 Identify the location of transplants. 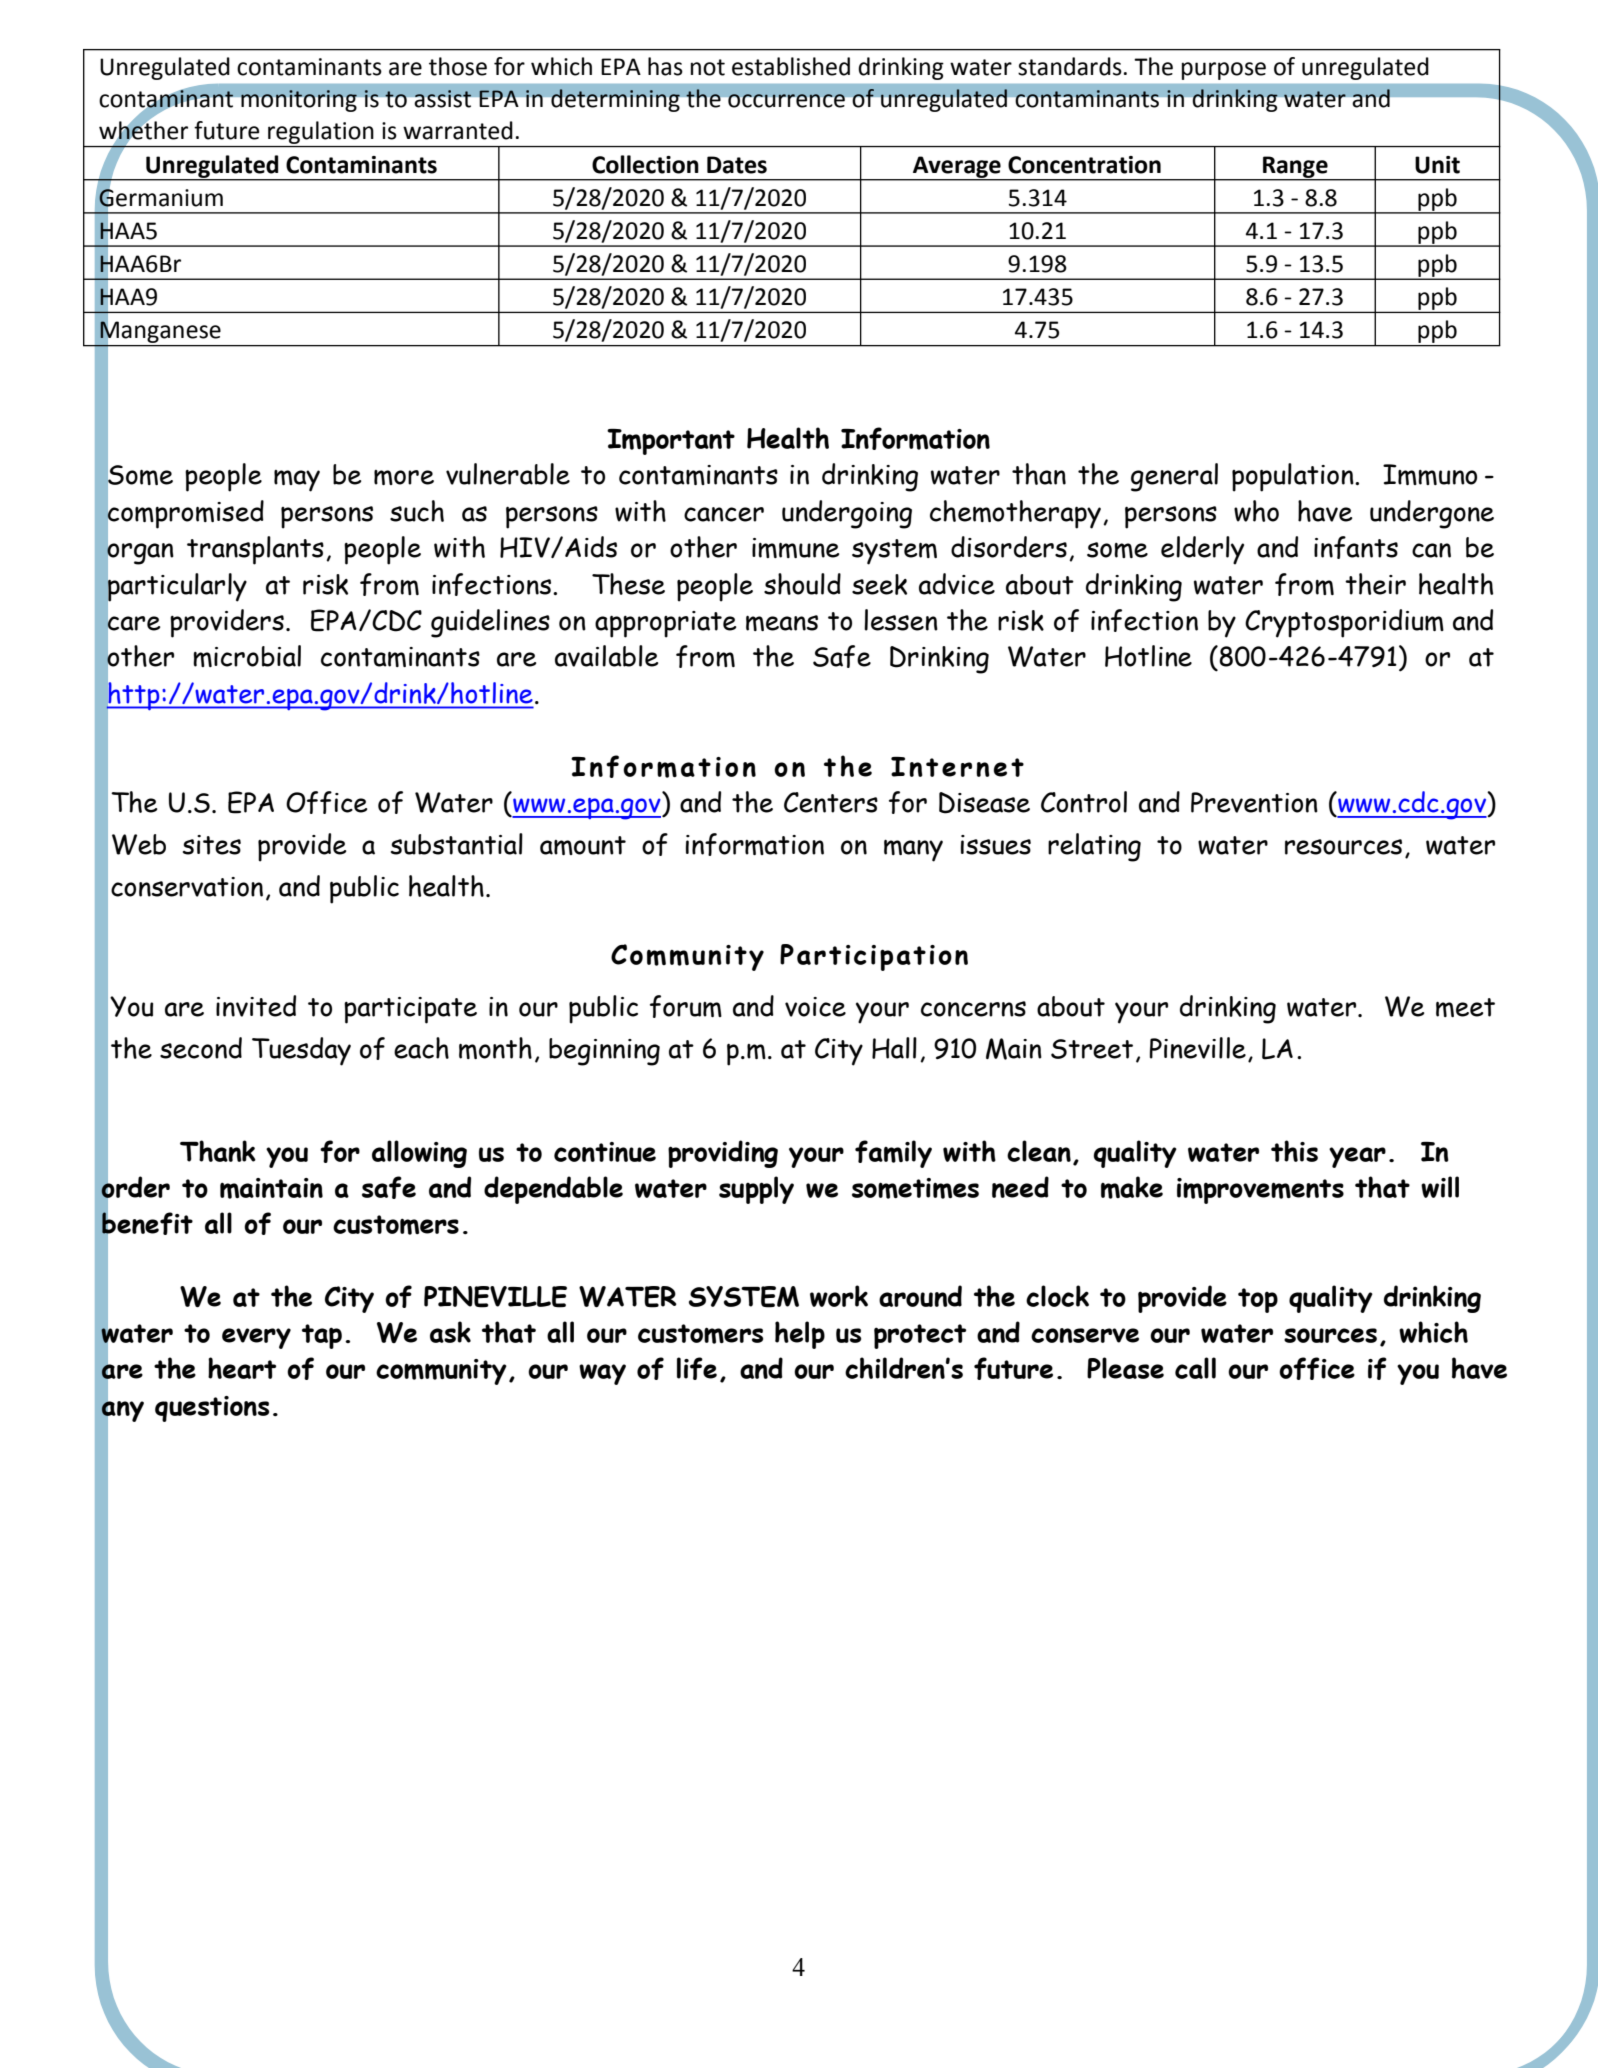
(255, 550).
